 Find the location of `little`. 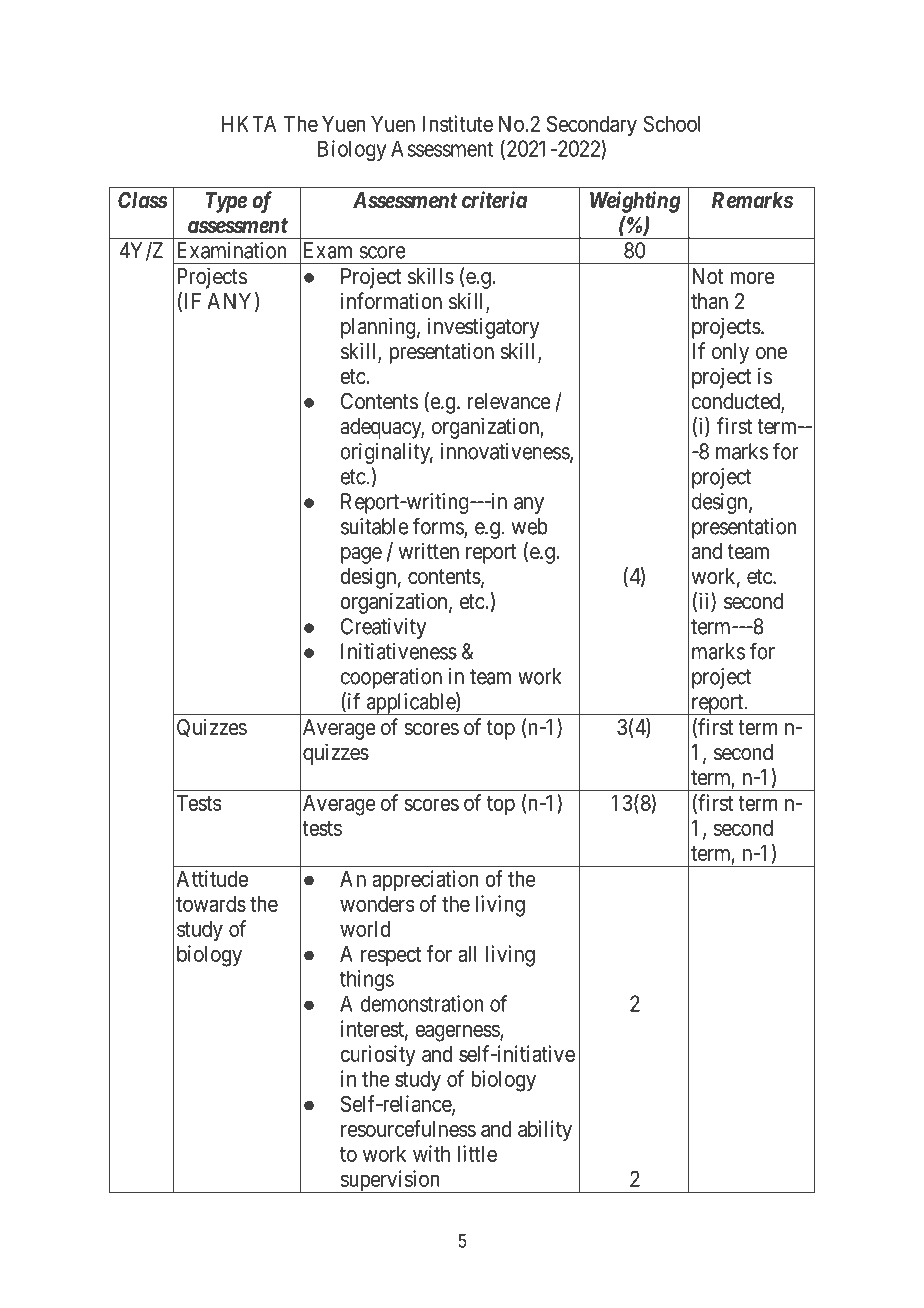

little is located at coordinates (477, 1153).
